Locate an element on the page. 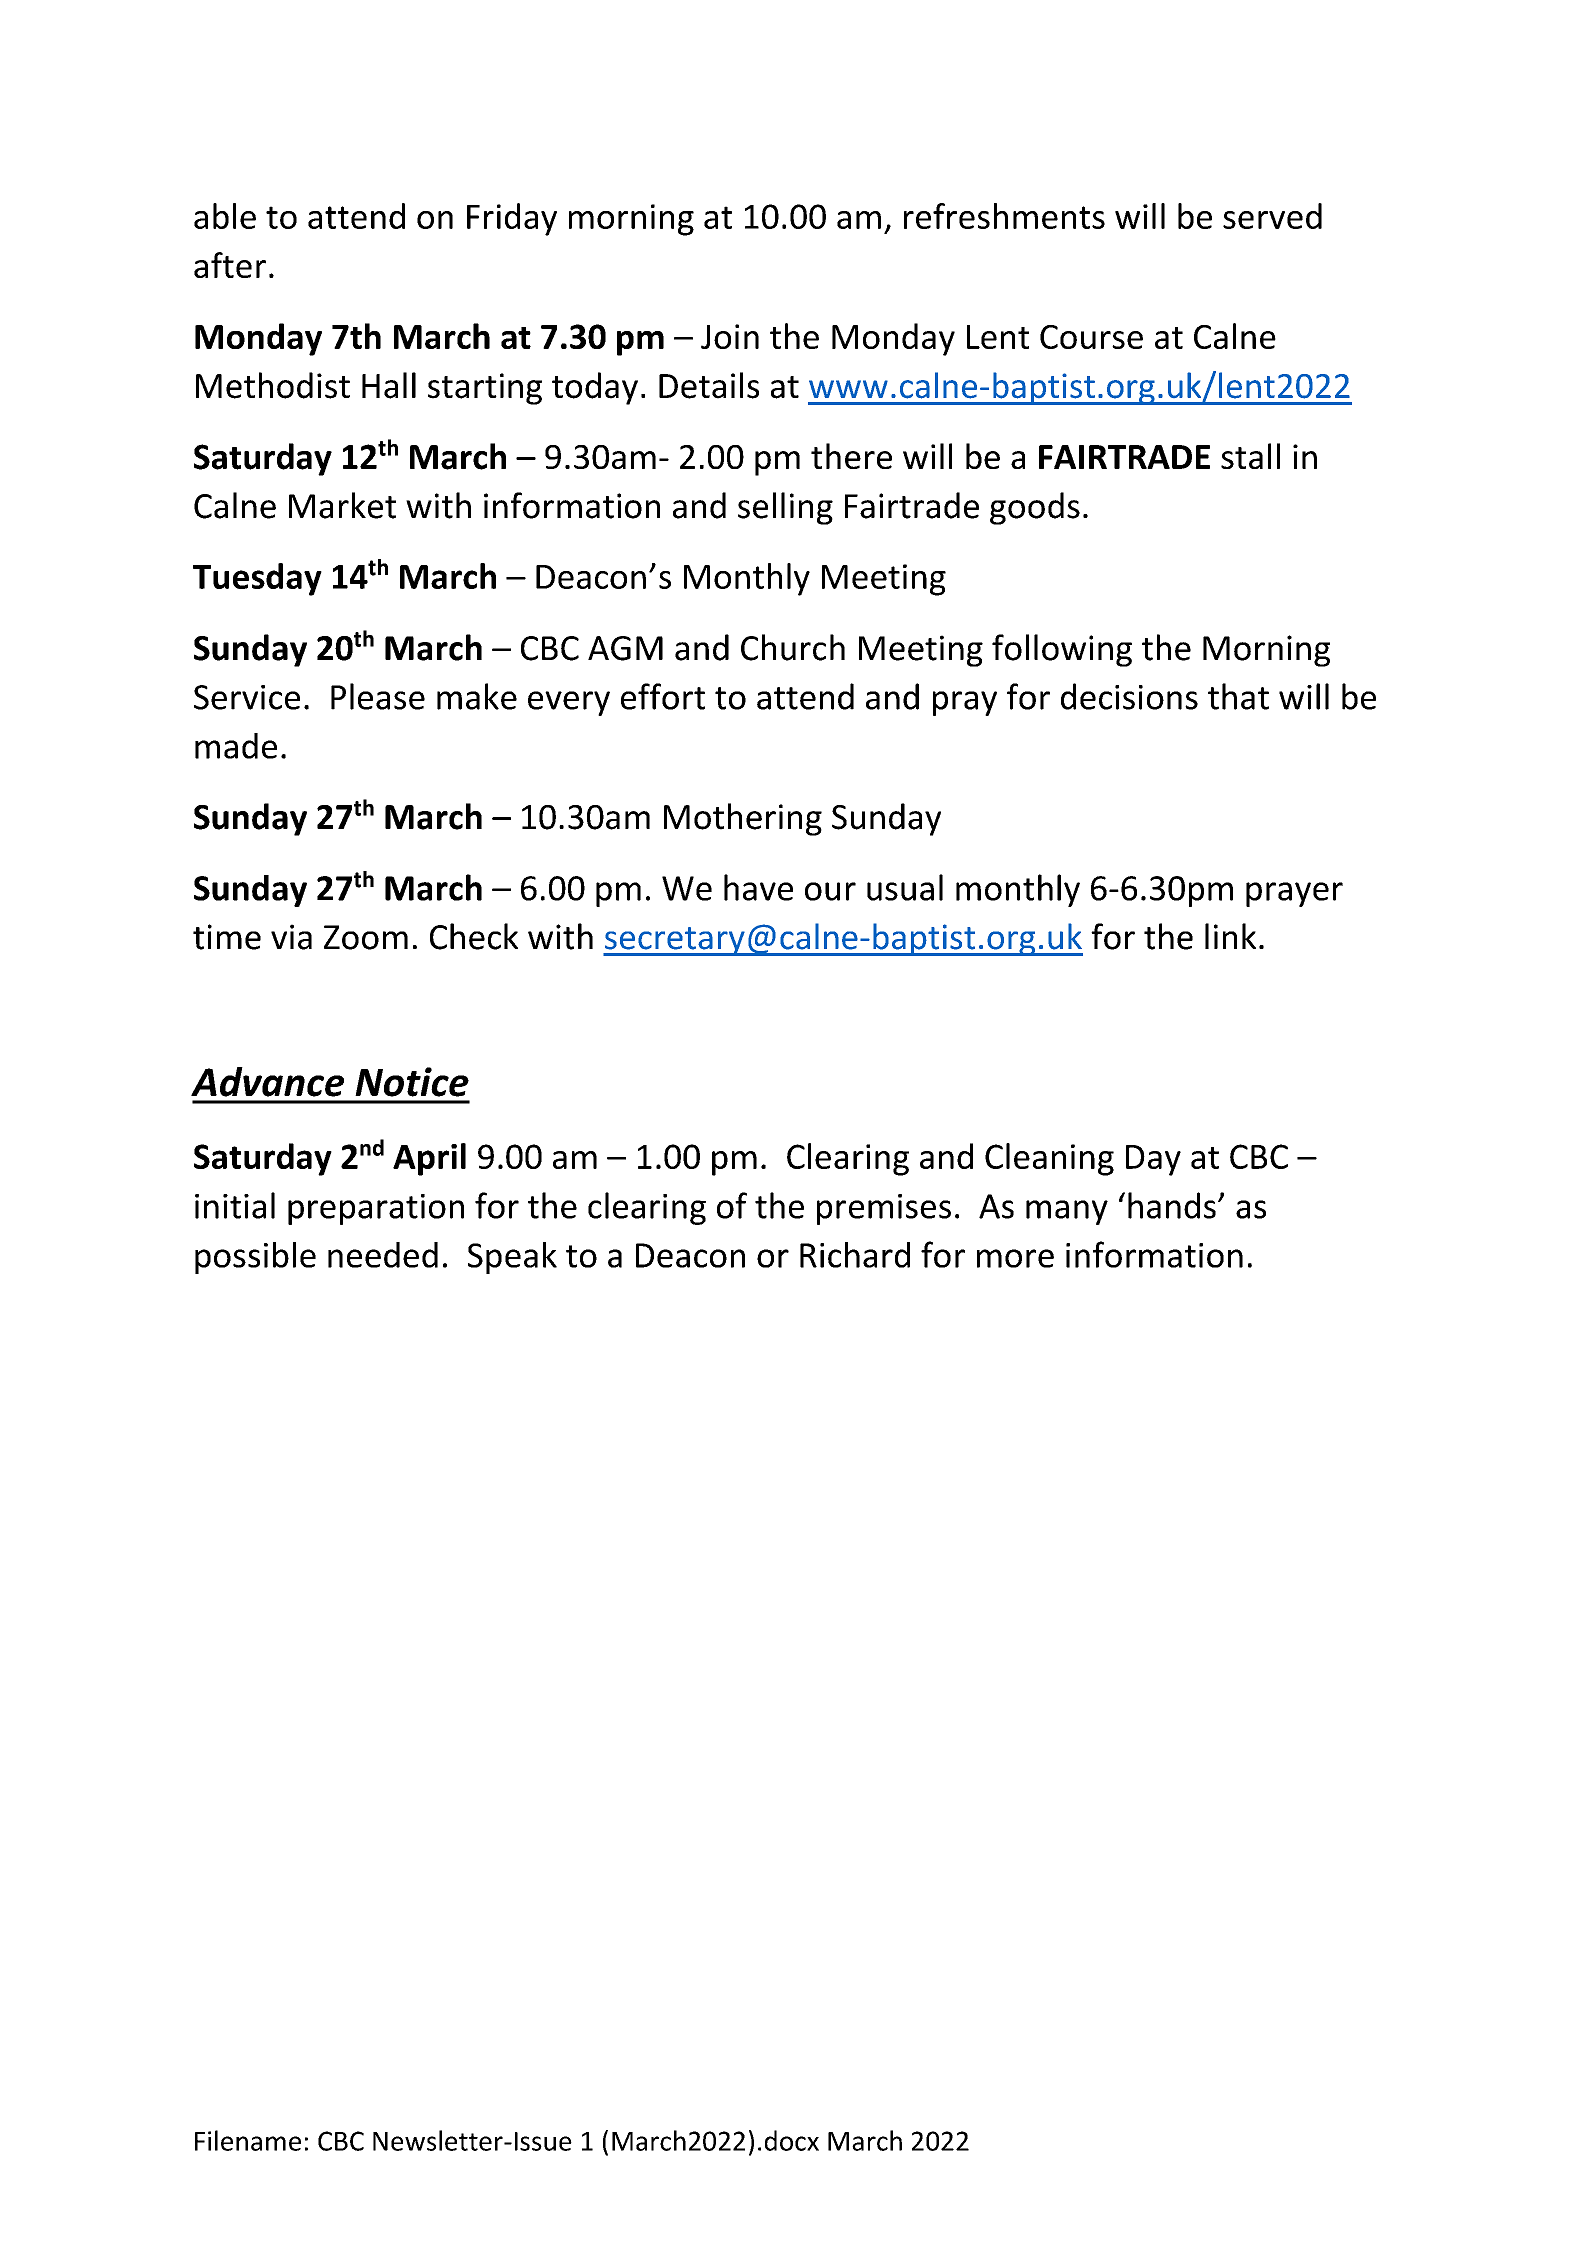 The image size is (1593, 2253). preparation is located at coordinates (376, 1209).
